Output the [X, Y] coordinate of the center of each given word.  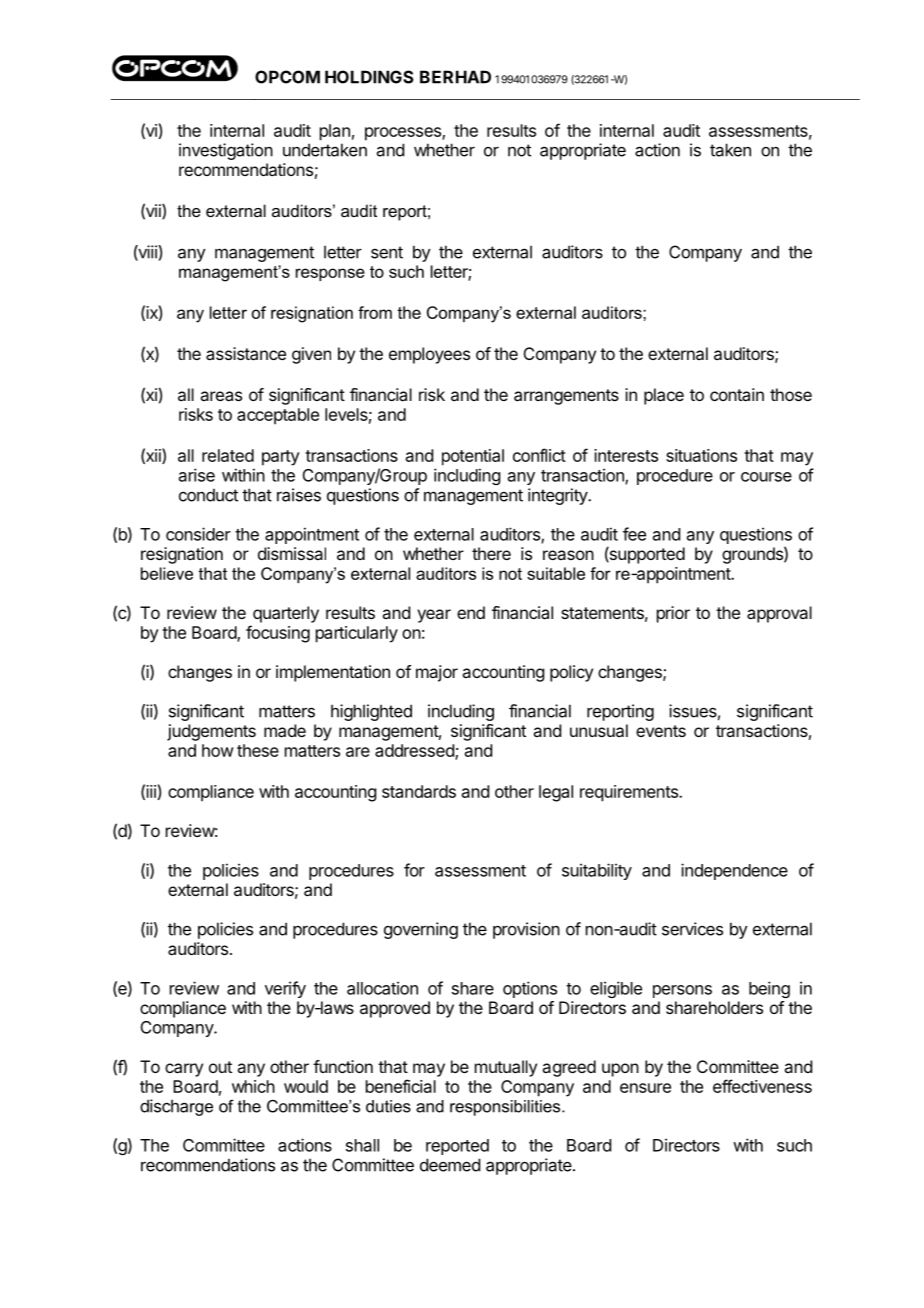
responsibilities [506, 1108]
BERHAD [455, 77]
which [253, 1086]
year [434, 616]
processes [404, 134]
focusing [278, 634]
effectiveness [762, 1086]
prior [673, 614]
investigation [226, 151]
